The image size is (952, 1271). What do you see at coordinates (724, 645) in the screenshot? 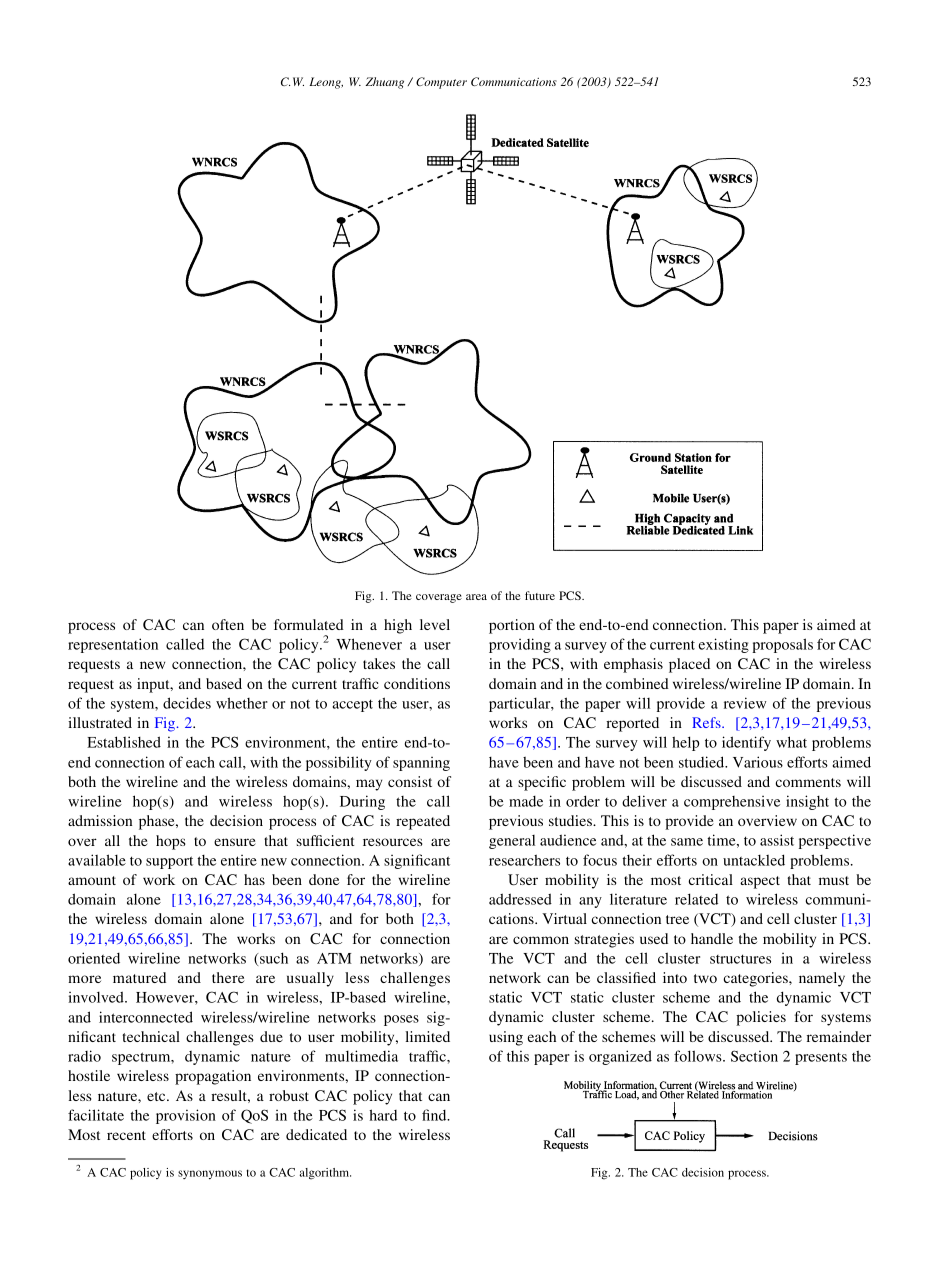
I see `existing` at bounding box center [724, 645].
